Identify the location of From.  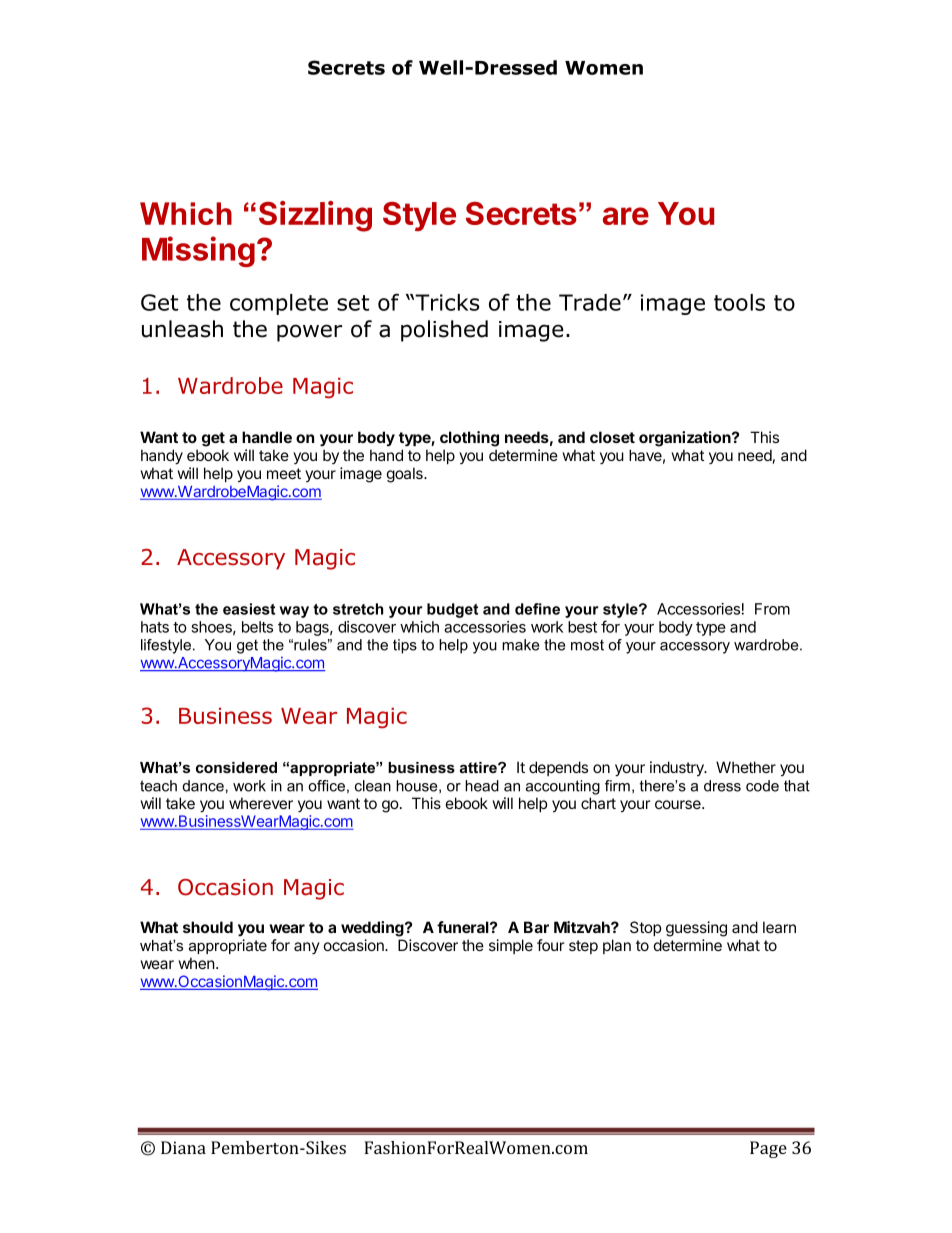
(772, 609).
